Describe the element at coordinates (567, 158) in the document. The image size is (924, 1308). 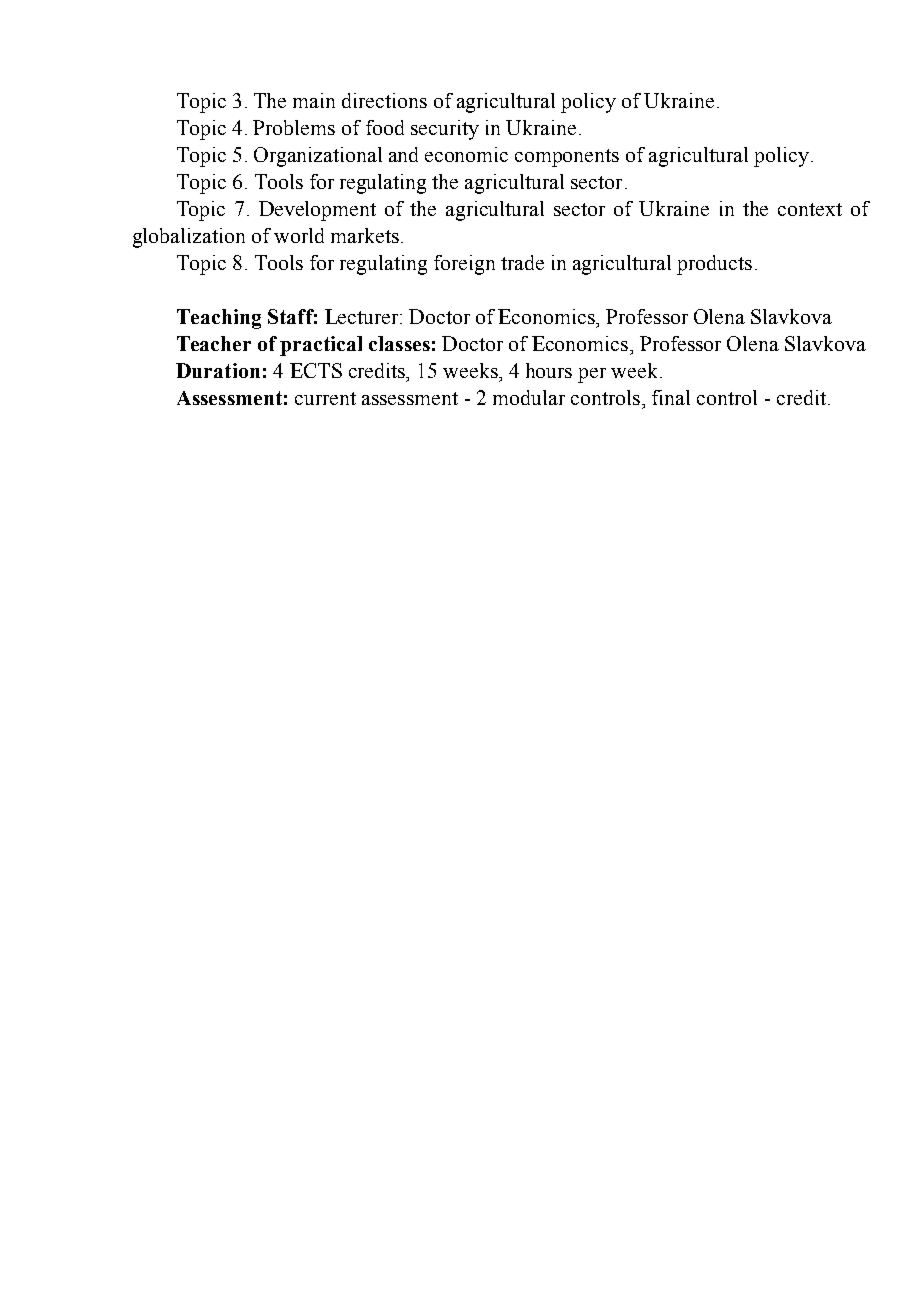
I see `components` at that location.
